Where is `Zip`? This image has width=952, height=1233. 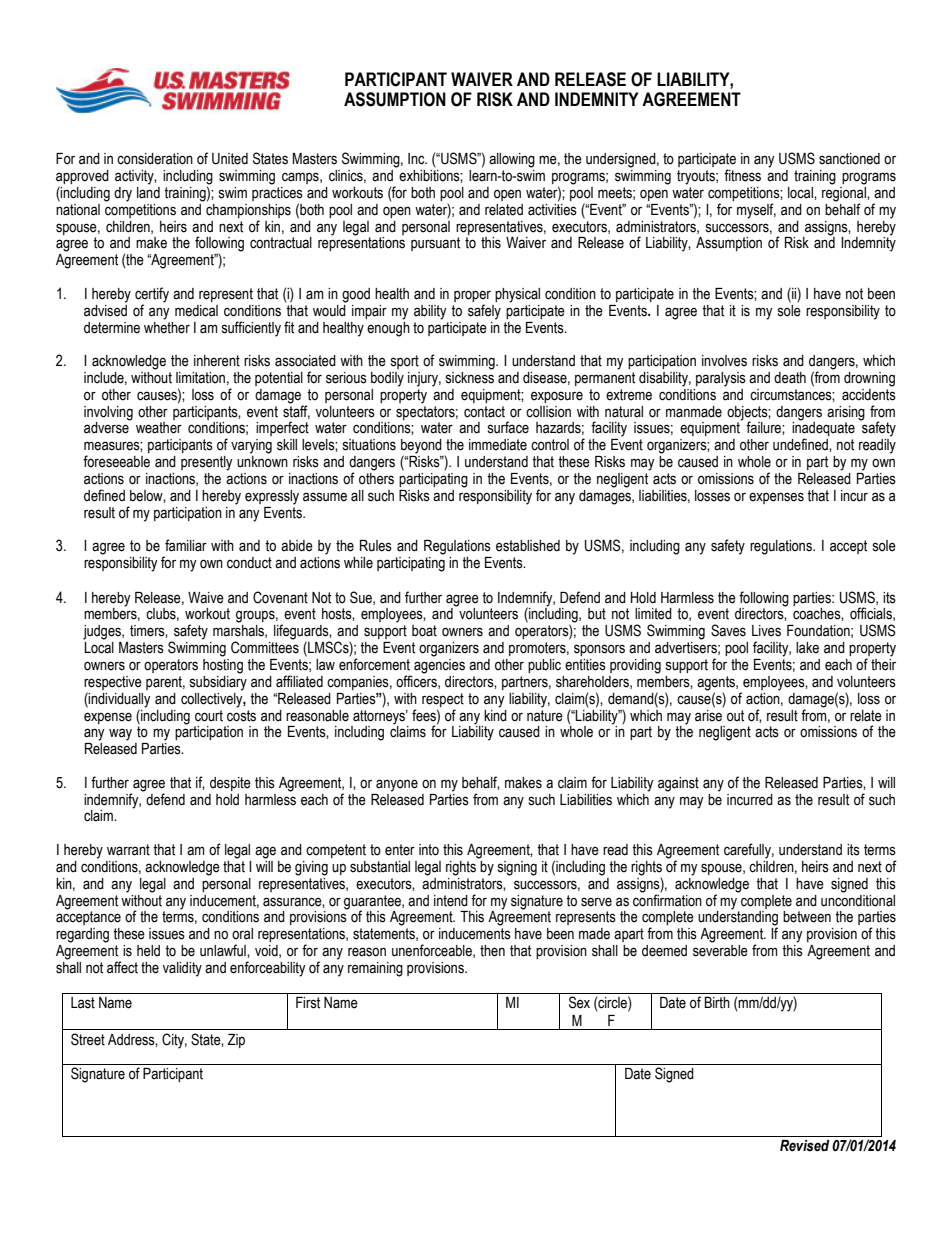 Zip is located at coordinates (236, 1041).
